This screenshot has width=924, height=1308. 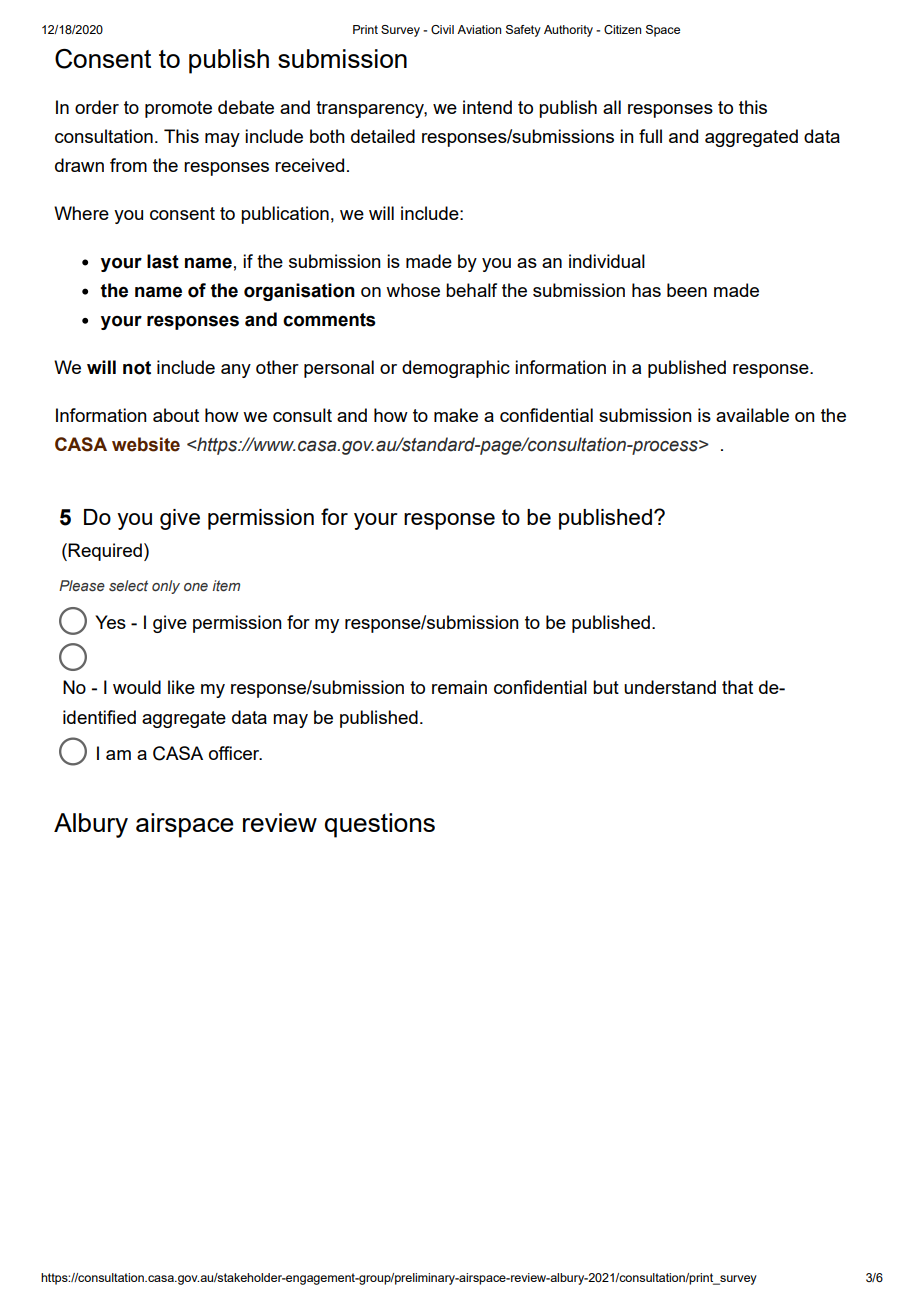 I want to click on questions, so click(x=380, y=825).
